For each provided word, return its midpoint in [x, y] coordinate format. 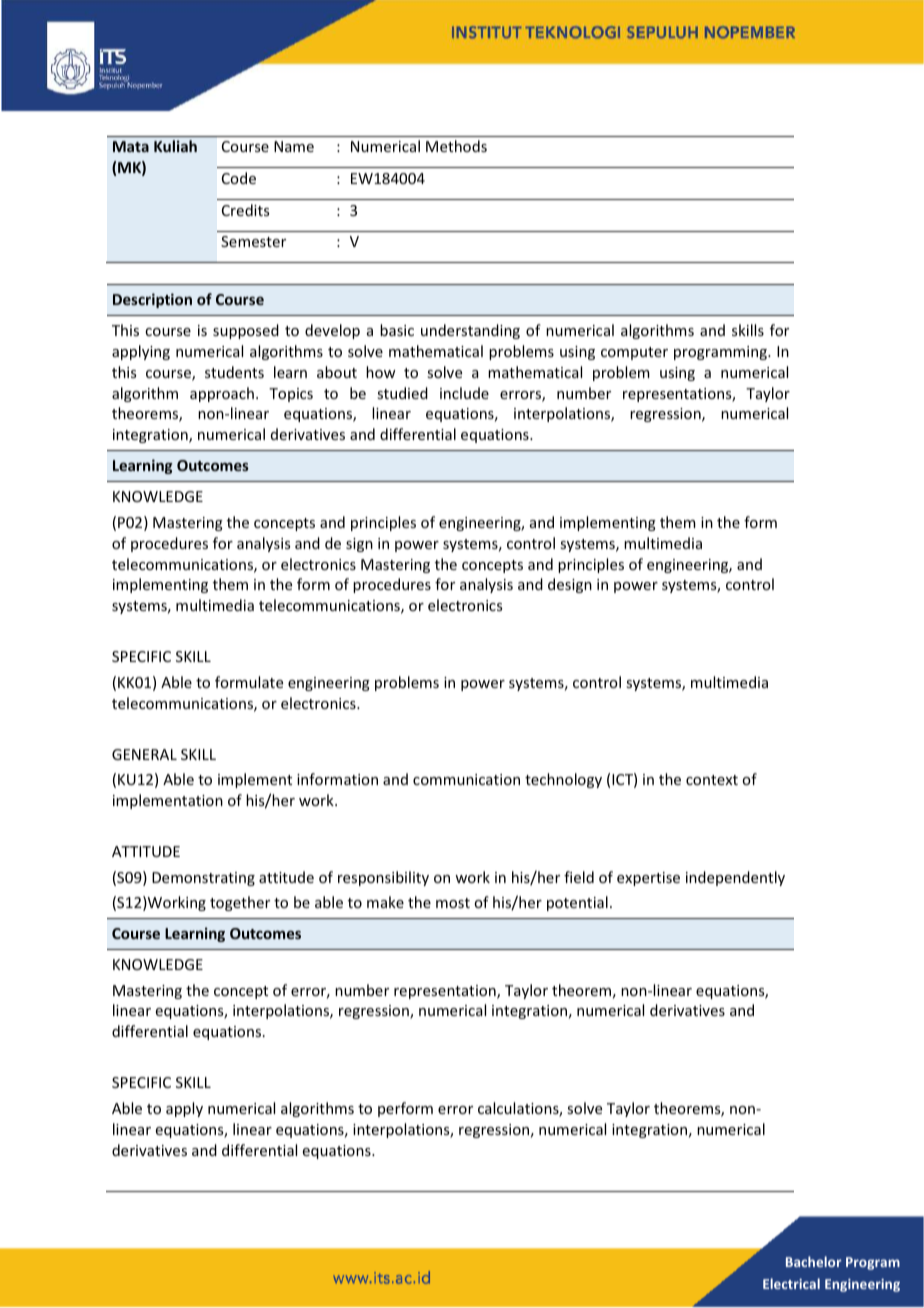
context [712, 780]
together [240, 903]
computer [634, 353]
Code [239, 178]
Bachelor [813, 1261]
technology [563, 780]
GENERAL [144, 754]
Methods [456, 146]
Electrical [791, 1283]
